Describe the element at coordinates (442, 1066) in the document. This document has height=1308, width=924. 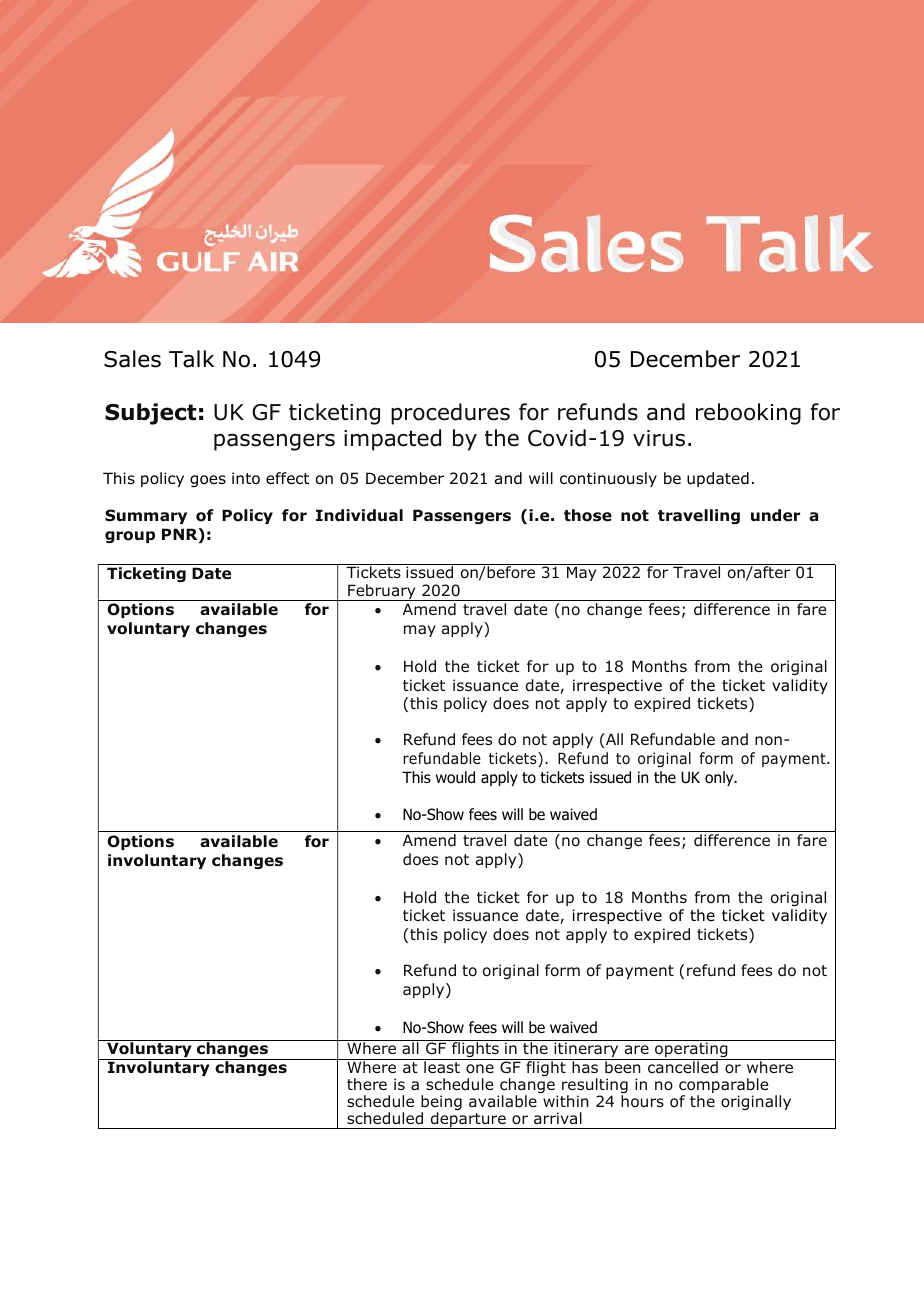
I see `least` at that location.
